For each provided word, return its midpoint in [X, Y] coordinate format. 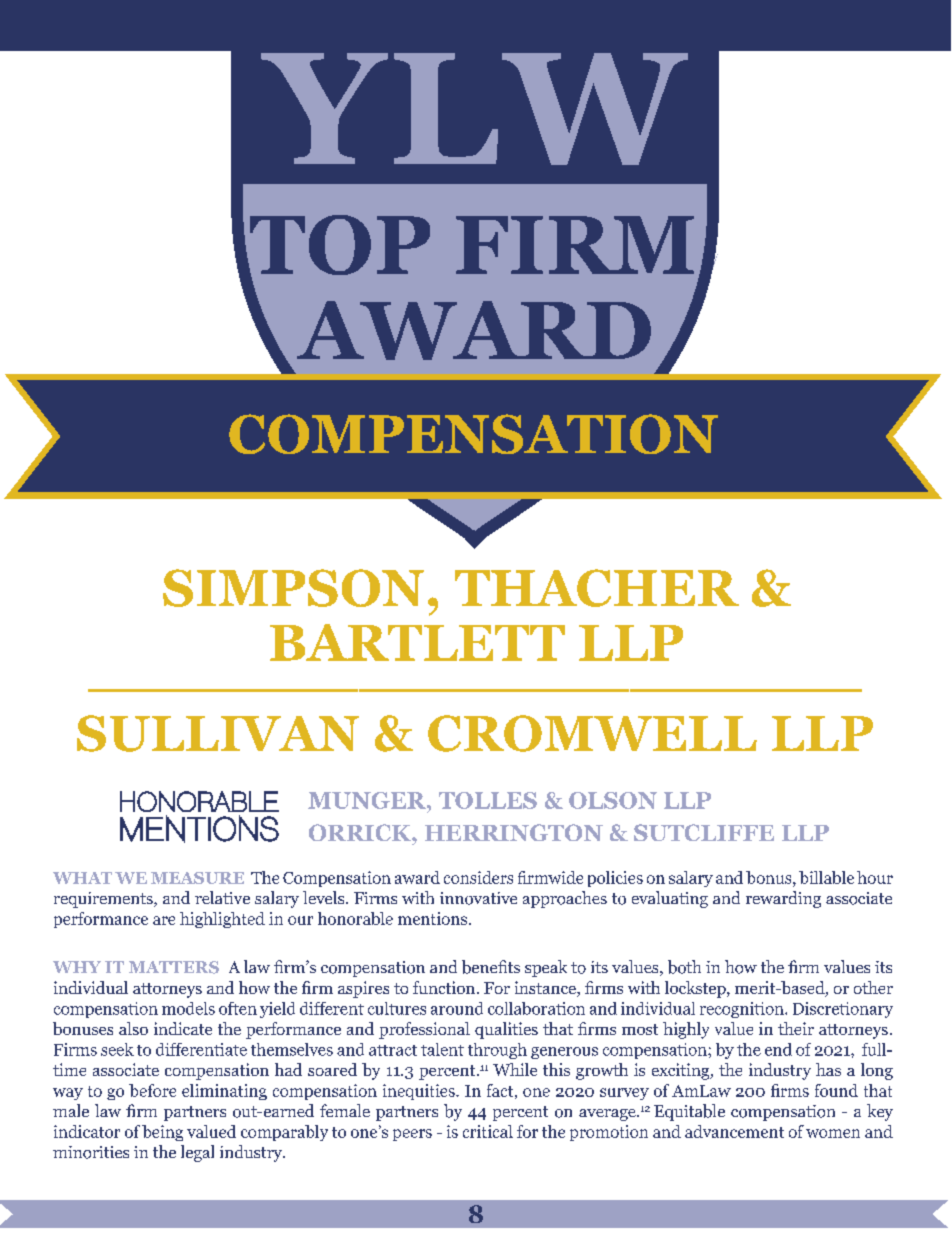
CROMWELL [592, 733]
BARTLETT [417, 642]
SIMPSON [293, 588]
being [162, 1133]
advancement [734, 1131]
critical [488, 1131]
